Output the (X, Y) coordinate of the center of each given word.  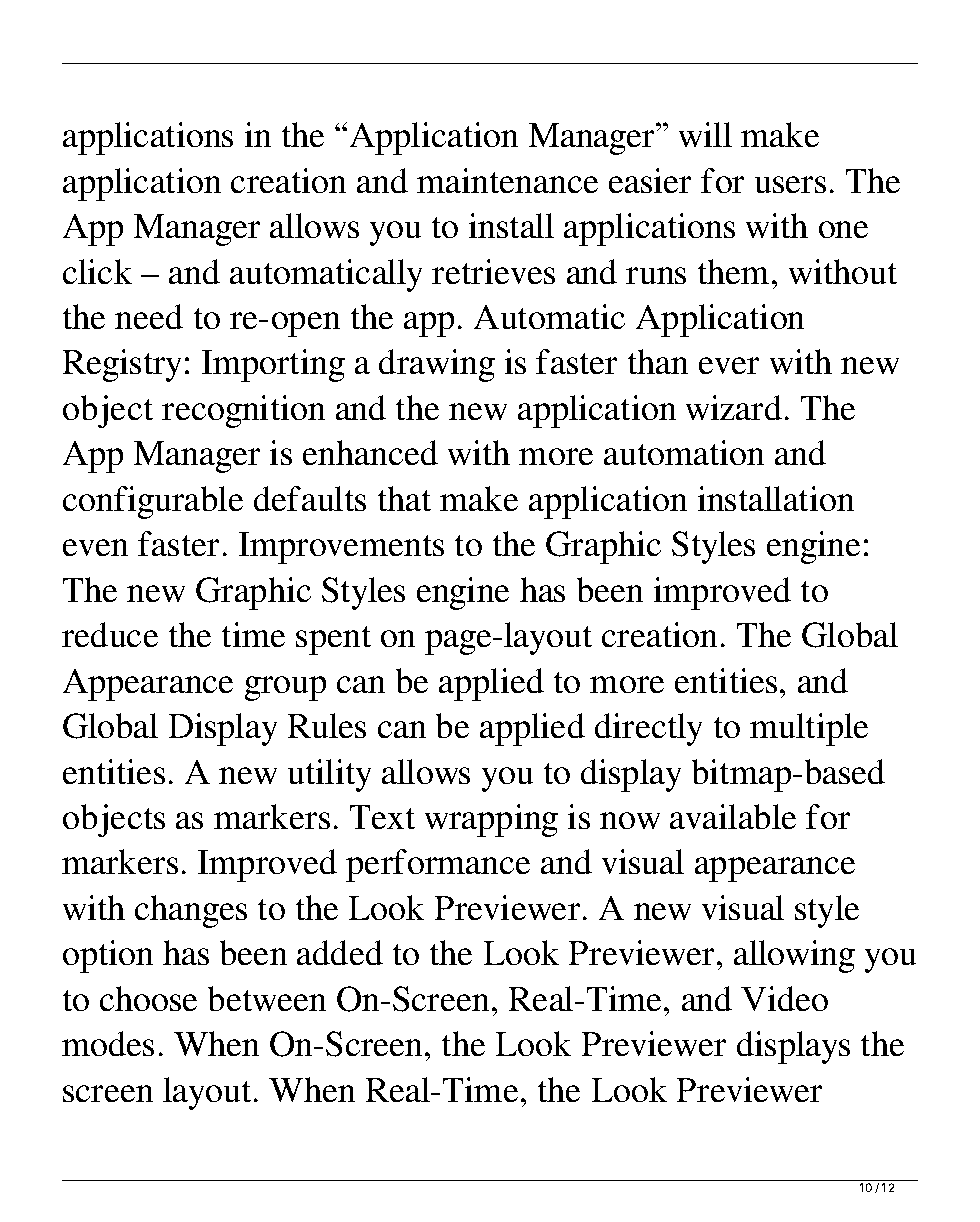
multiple (809, 729)
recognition (243, 411)
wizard (734, 407)
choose (148, 998)
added (340, 952)
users (790, 184)
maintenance (507, 180)
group (285, 688)
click (97, 271)
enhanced (370, 452)
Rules (327, 725)
